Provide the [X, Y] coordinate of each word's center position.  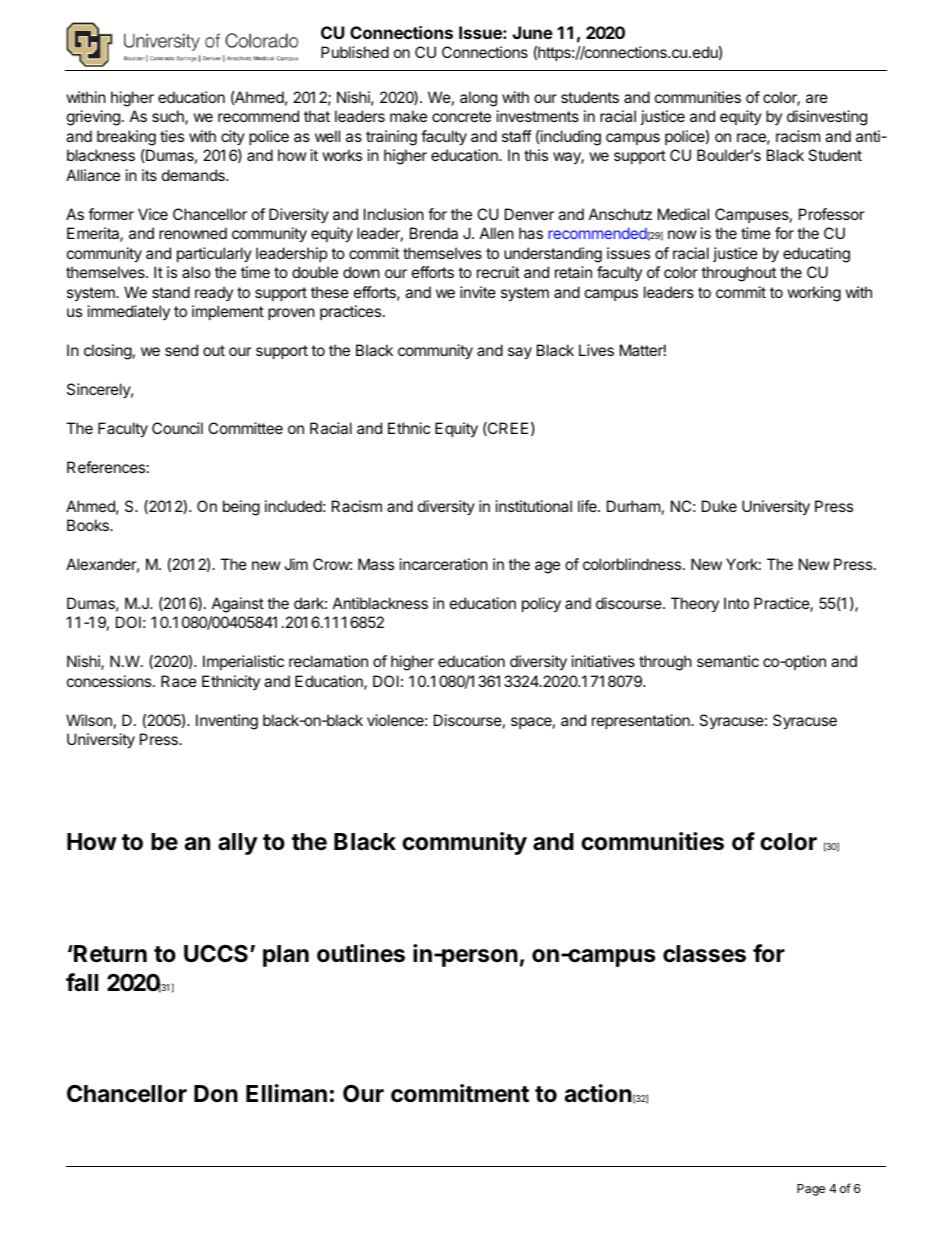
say [520, 353]
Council [177, 428]
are [817, 98]
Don [216, 1093]
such [169, 117]
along [478, 99]
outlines [361, 953]
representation [642, 721]
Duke [719, 506]
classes [704, 954]
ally [238, 844]
